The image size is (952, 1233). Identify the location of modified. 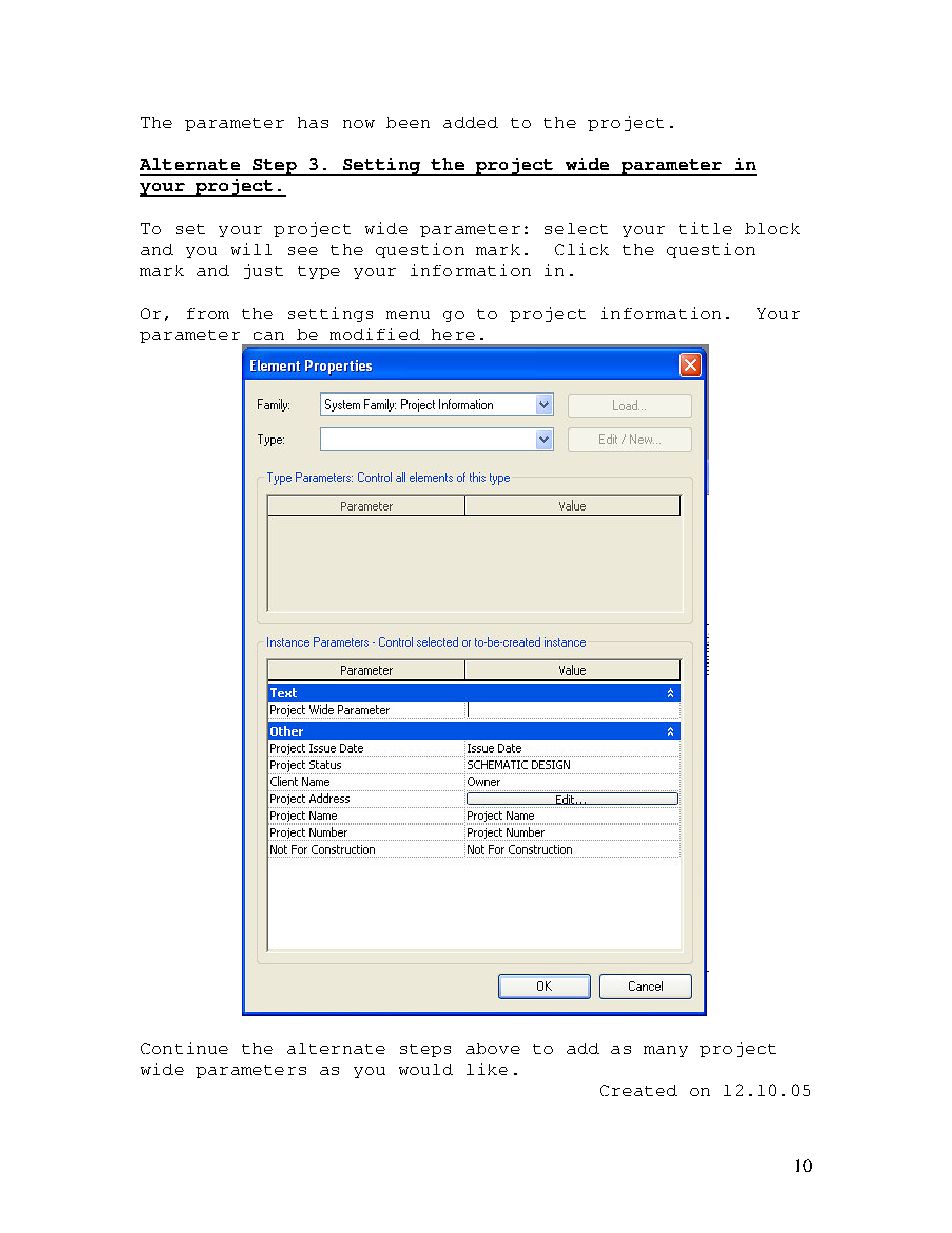
(375, 334).
